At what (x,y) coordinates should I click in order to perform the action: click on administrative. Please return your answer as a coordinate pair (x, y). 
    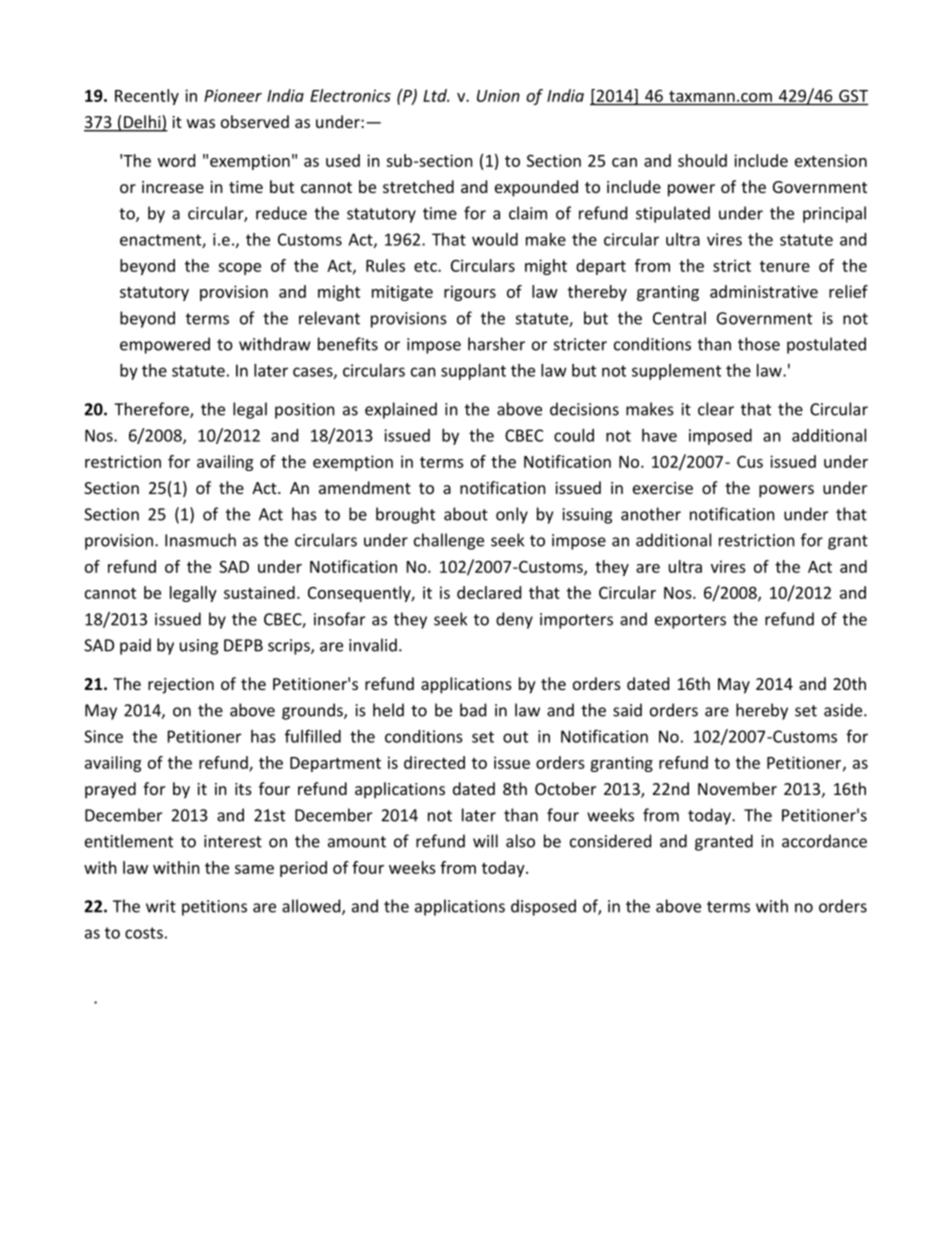
    Looking at the image, I should click on (764, 291).
